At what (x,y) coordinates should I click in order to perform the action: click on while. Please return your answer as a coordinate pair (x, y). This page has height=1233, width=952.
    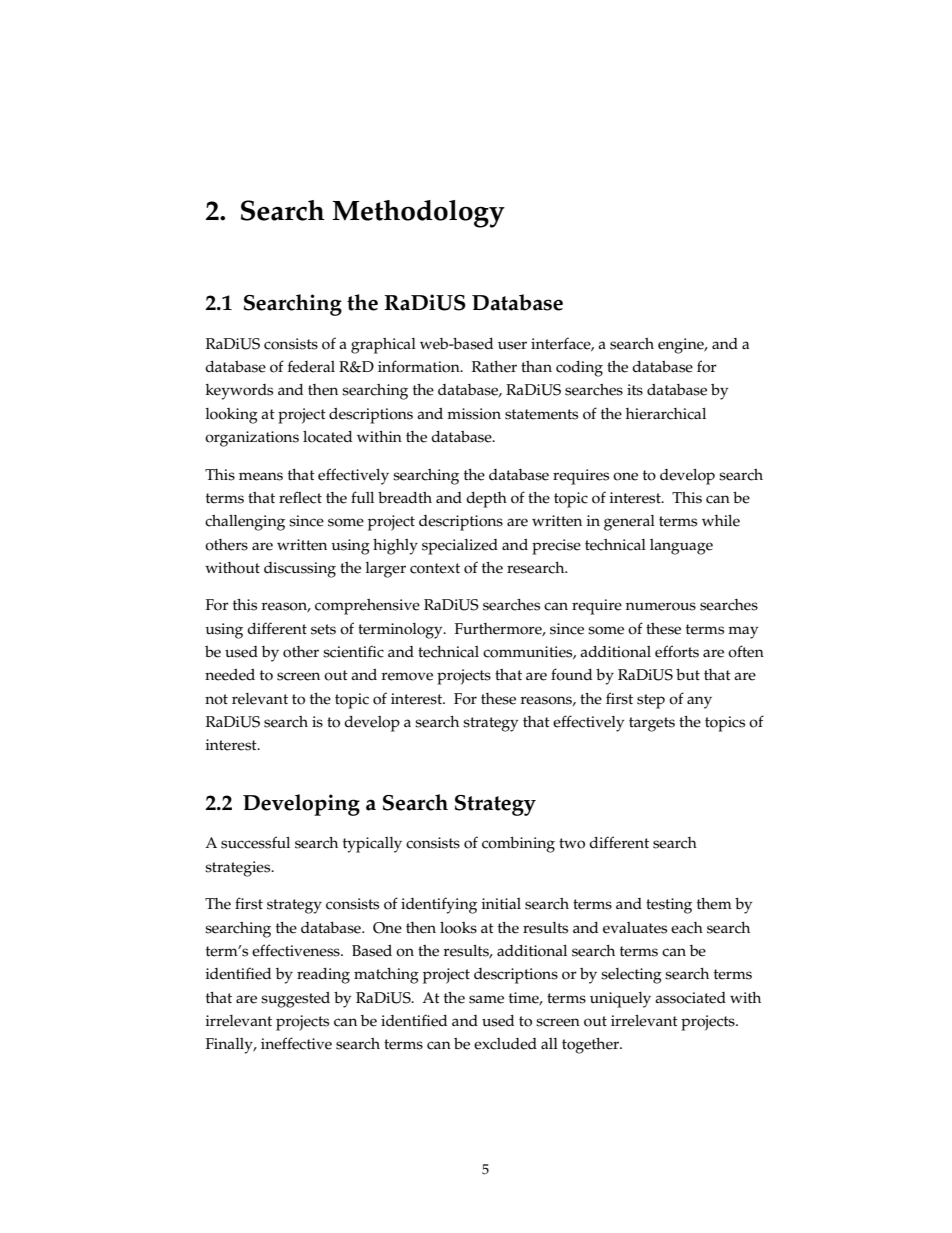
    Looking at the image, I should click on (721, 521).
